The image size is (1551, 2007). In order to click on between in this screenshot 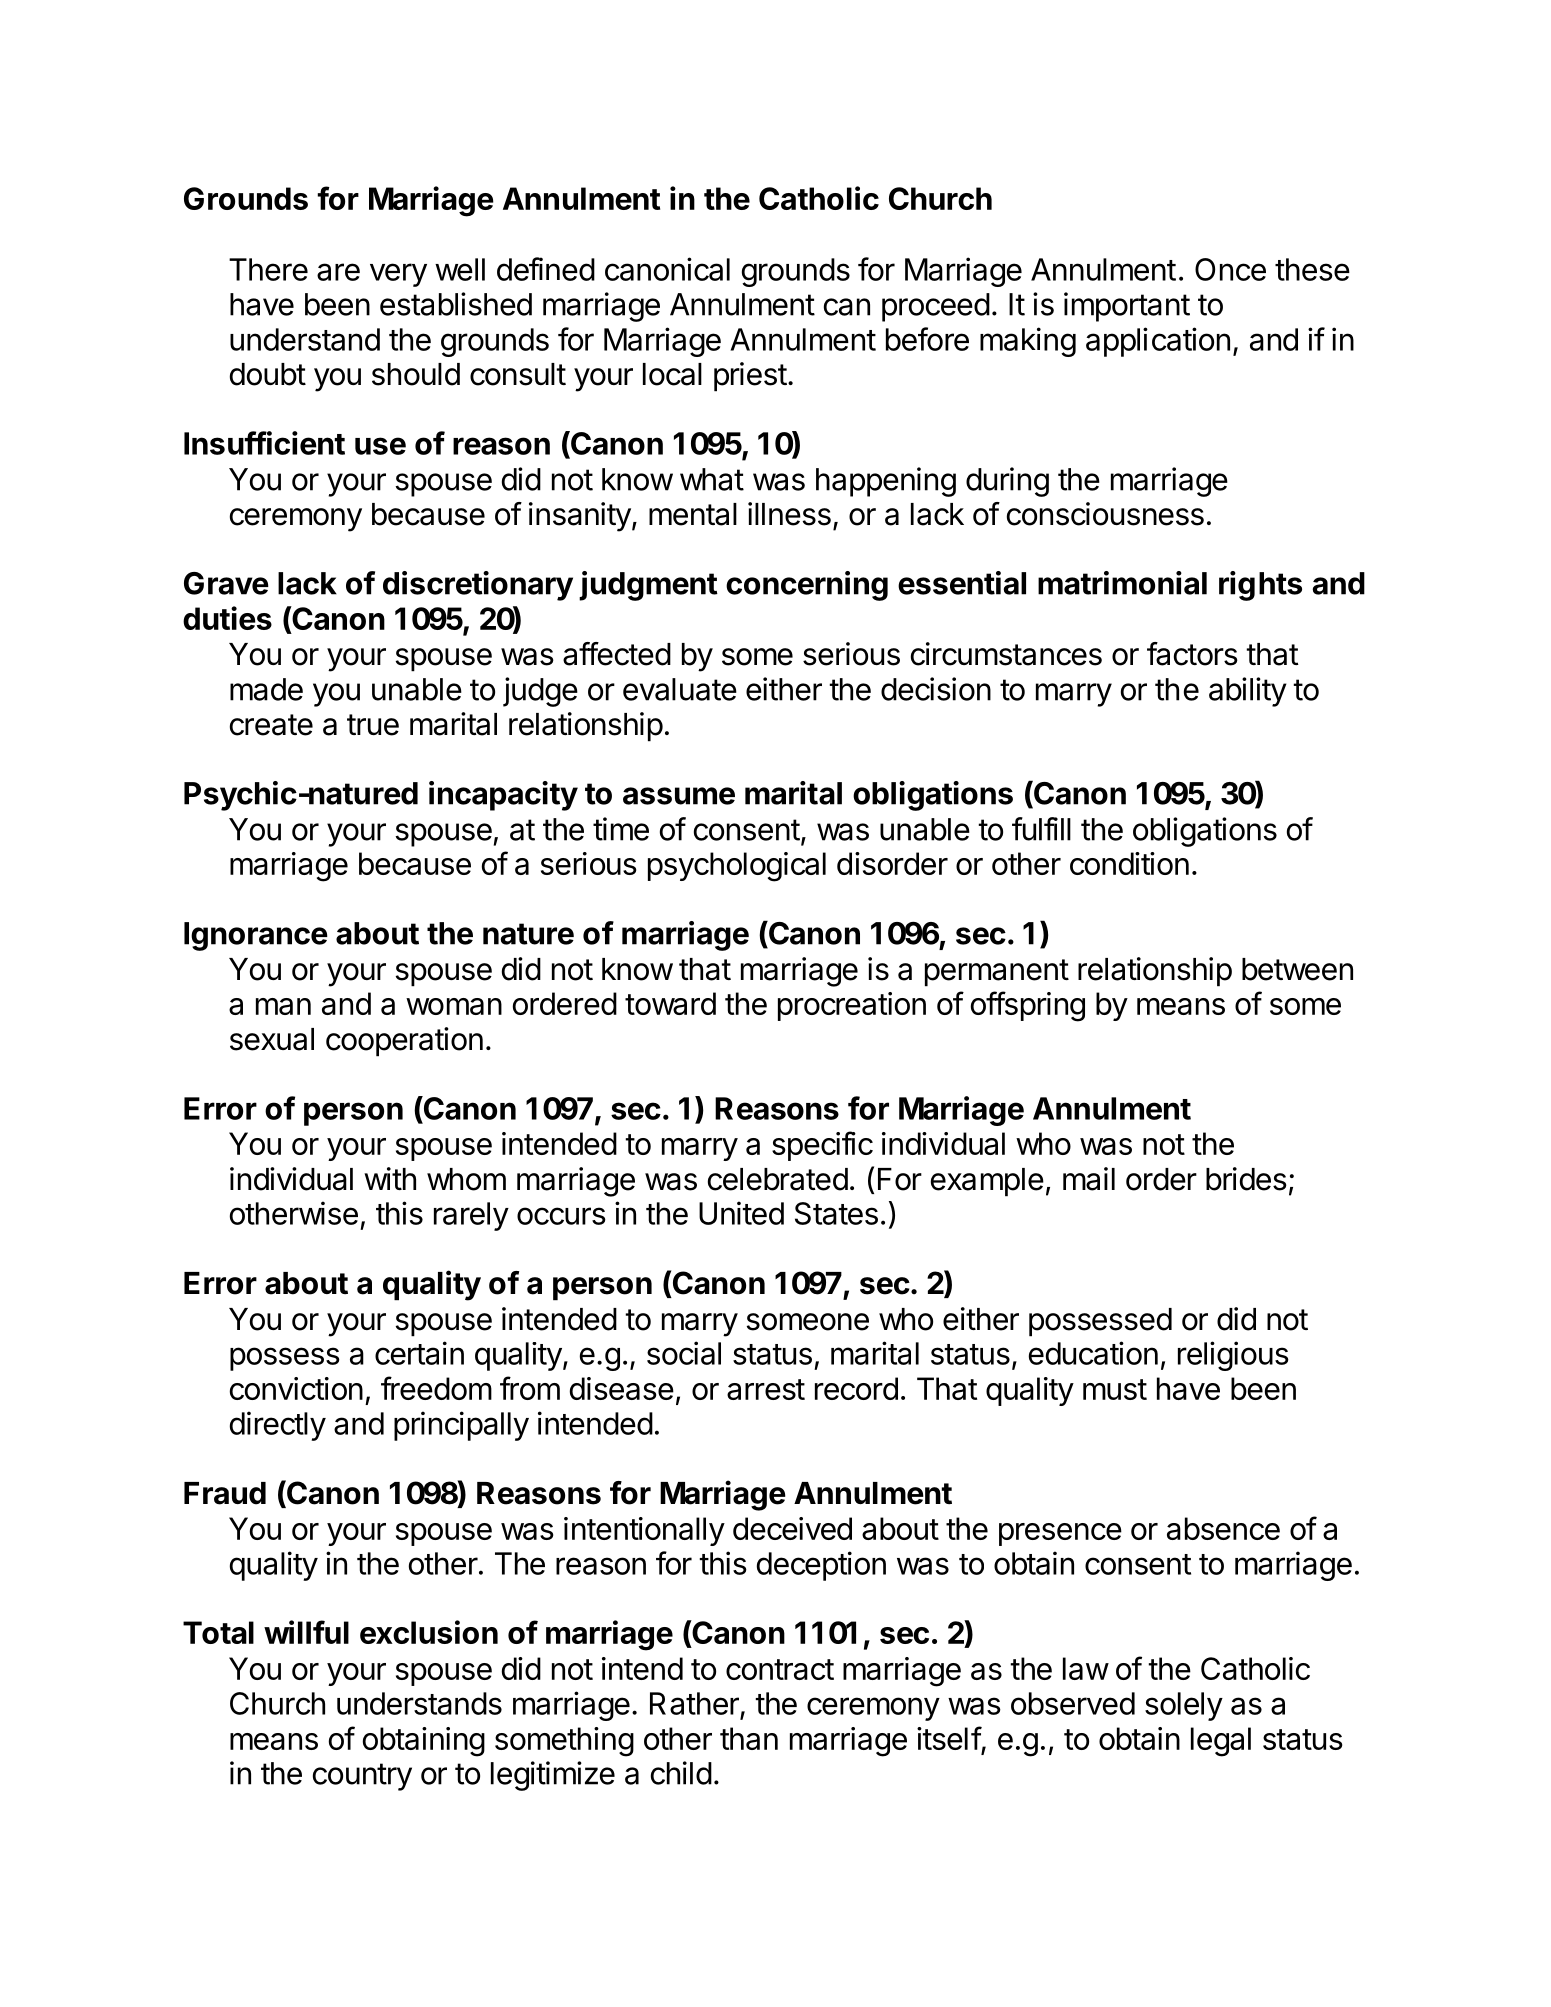, I will do `click(1297, 969)`.
